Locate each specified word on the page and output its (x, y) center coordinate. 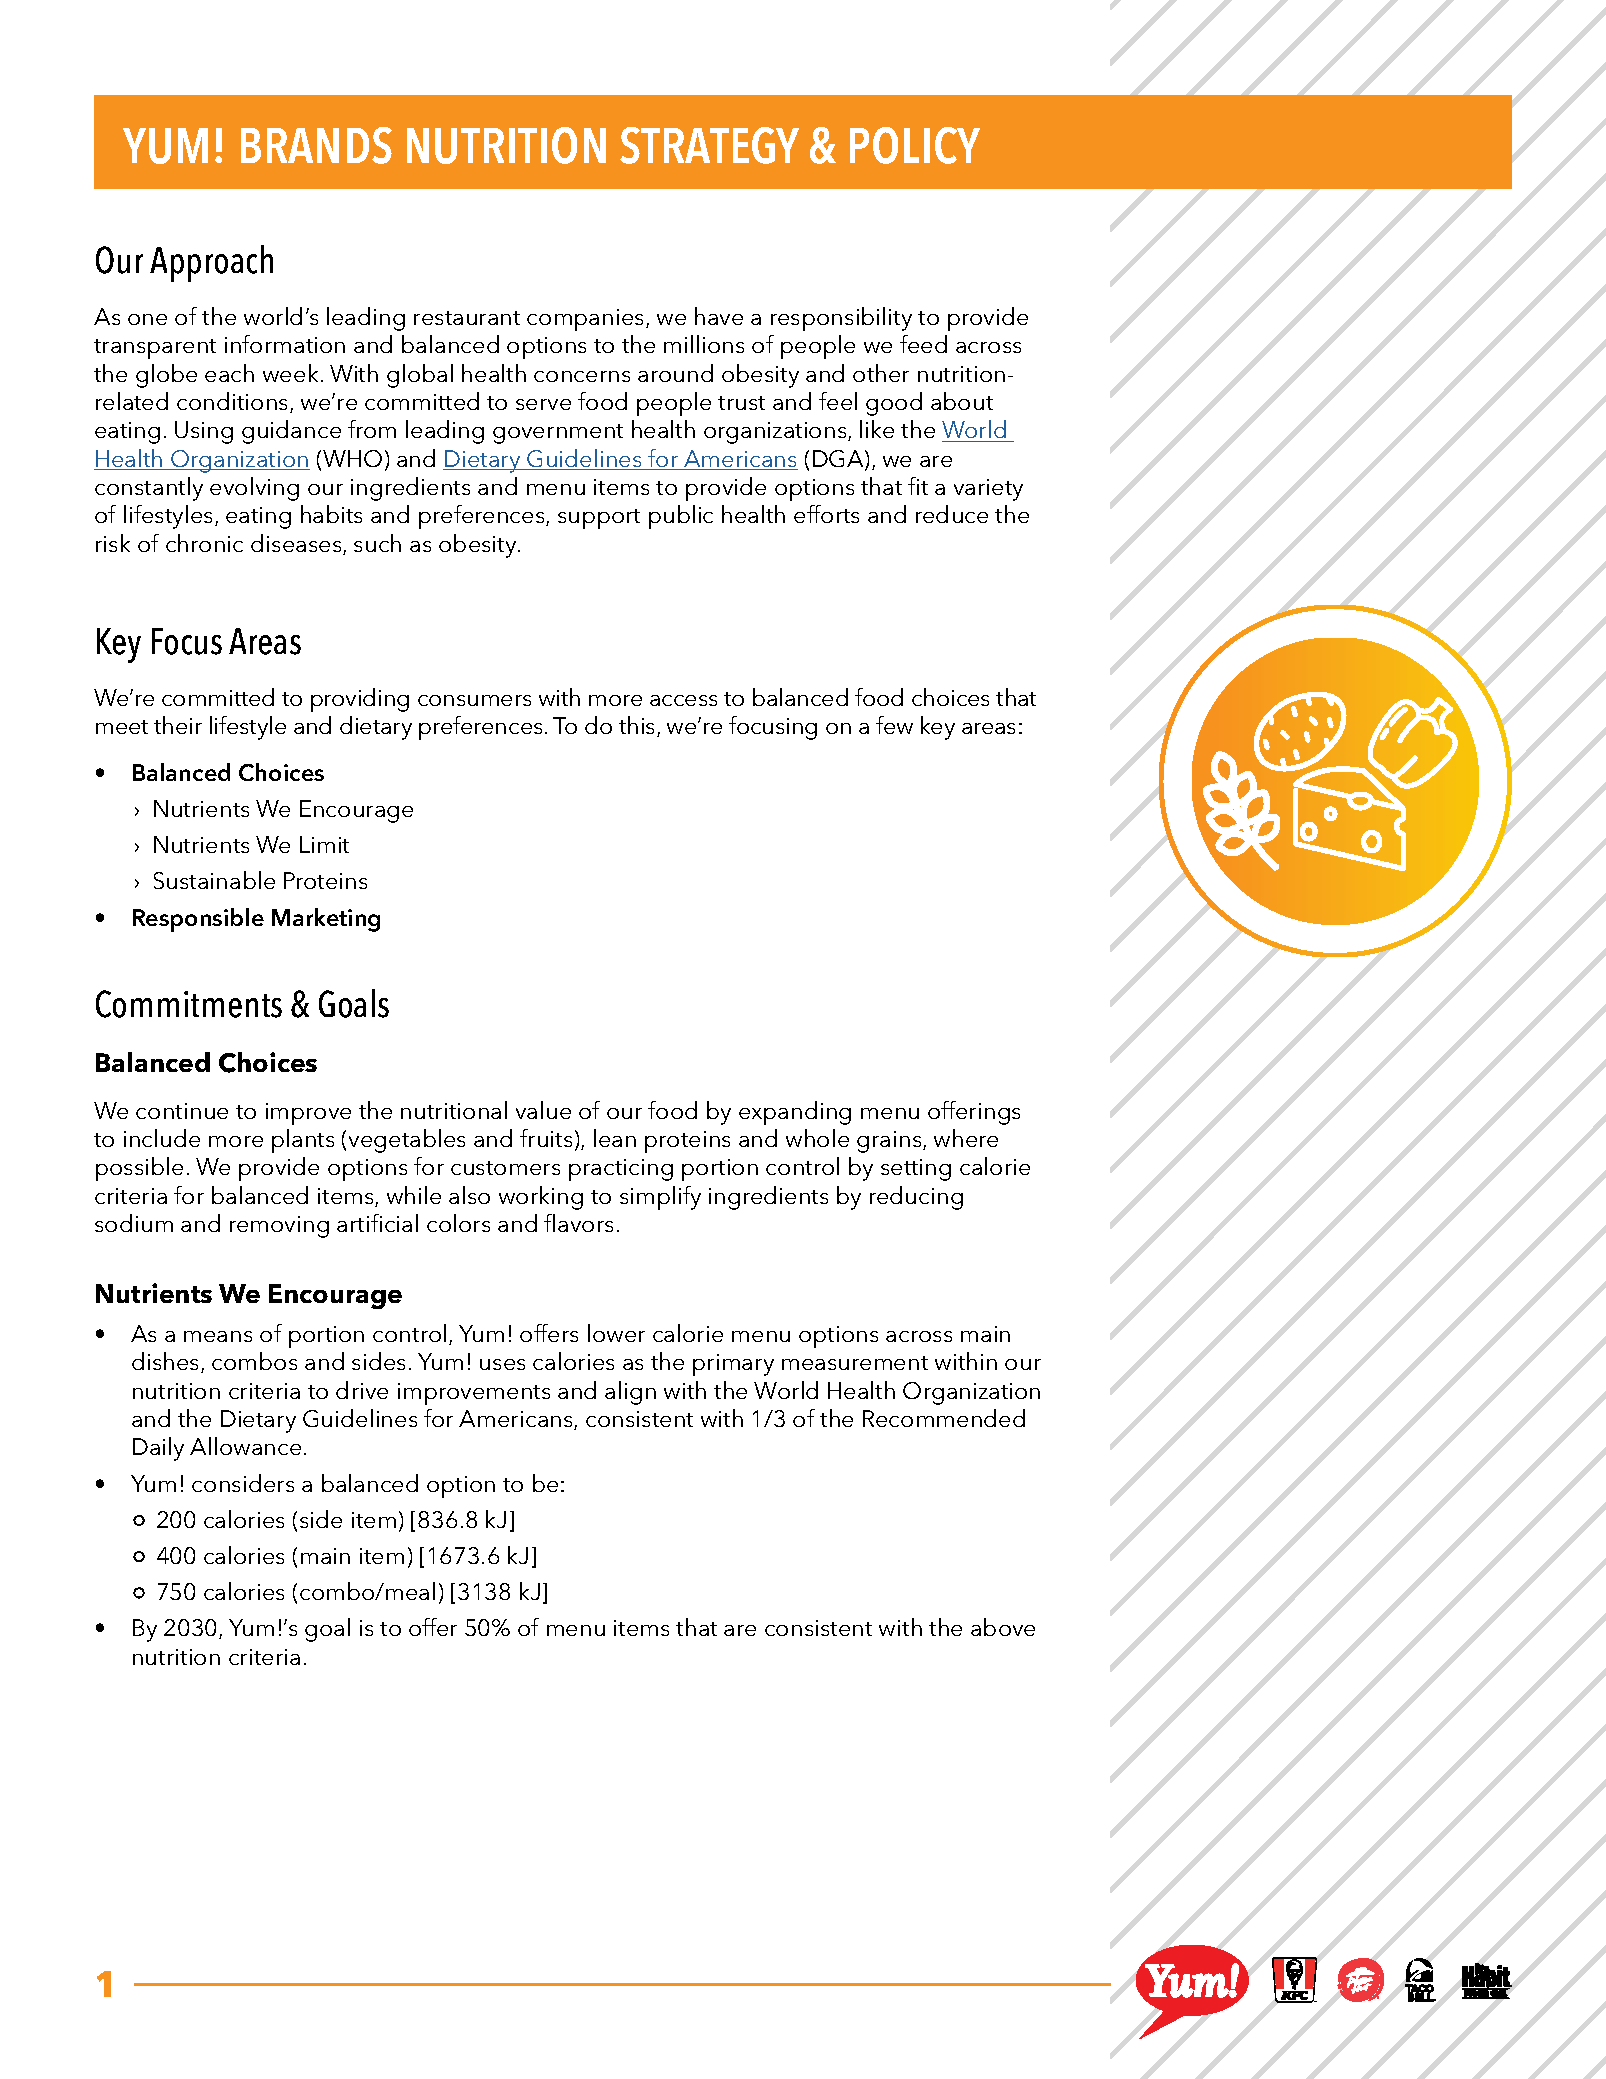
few (894, 725)
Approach (211, 263)
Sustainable (214, 880)
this (638, 726)
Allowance (245, 1446)
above (1003, 1627)
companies (587, 320)
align (630, 1393)
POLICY (915, 145)
